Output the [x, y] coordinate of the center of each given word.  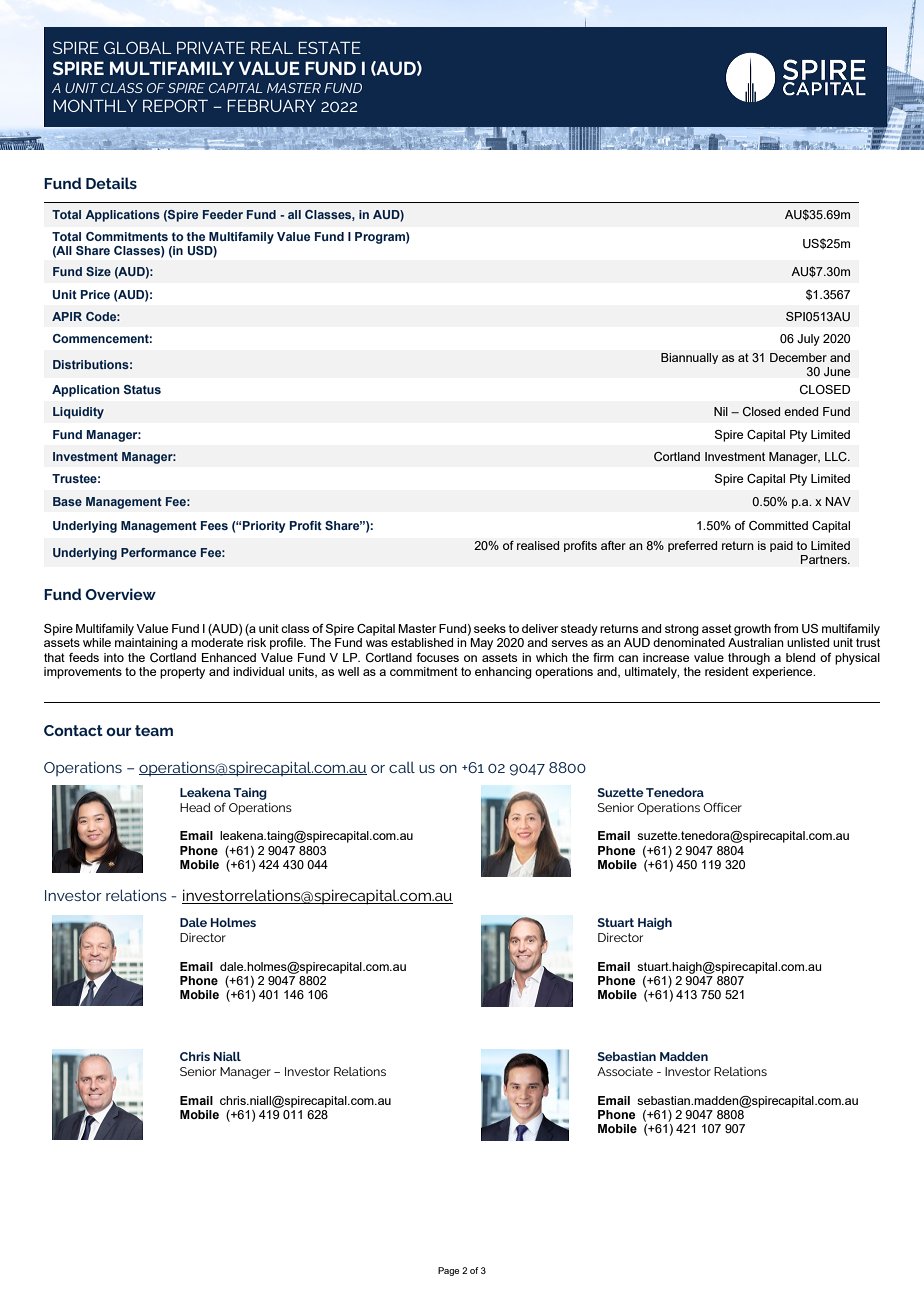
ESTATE [329, 47]
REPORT [175, 105]
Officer [722, 807]
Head [195, 807]
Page [448, 1271]
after [613, 545]
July [808, 340]
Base [67, 501]
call [402, 767]
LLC [837, 456]
